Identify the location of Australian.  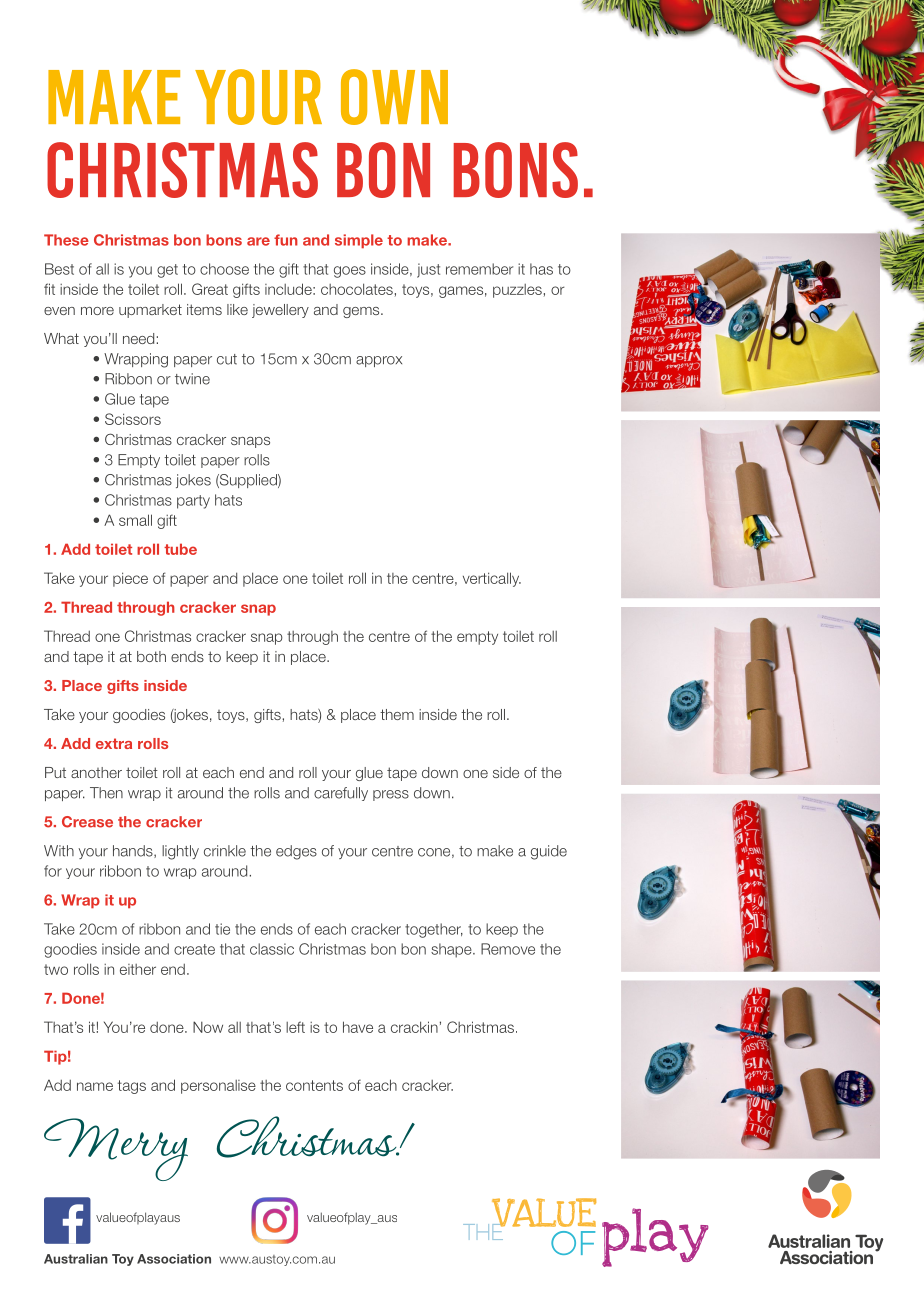
(76, 1259).
